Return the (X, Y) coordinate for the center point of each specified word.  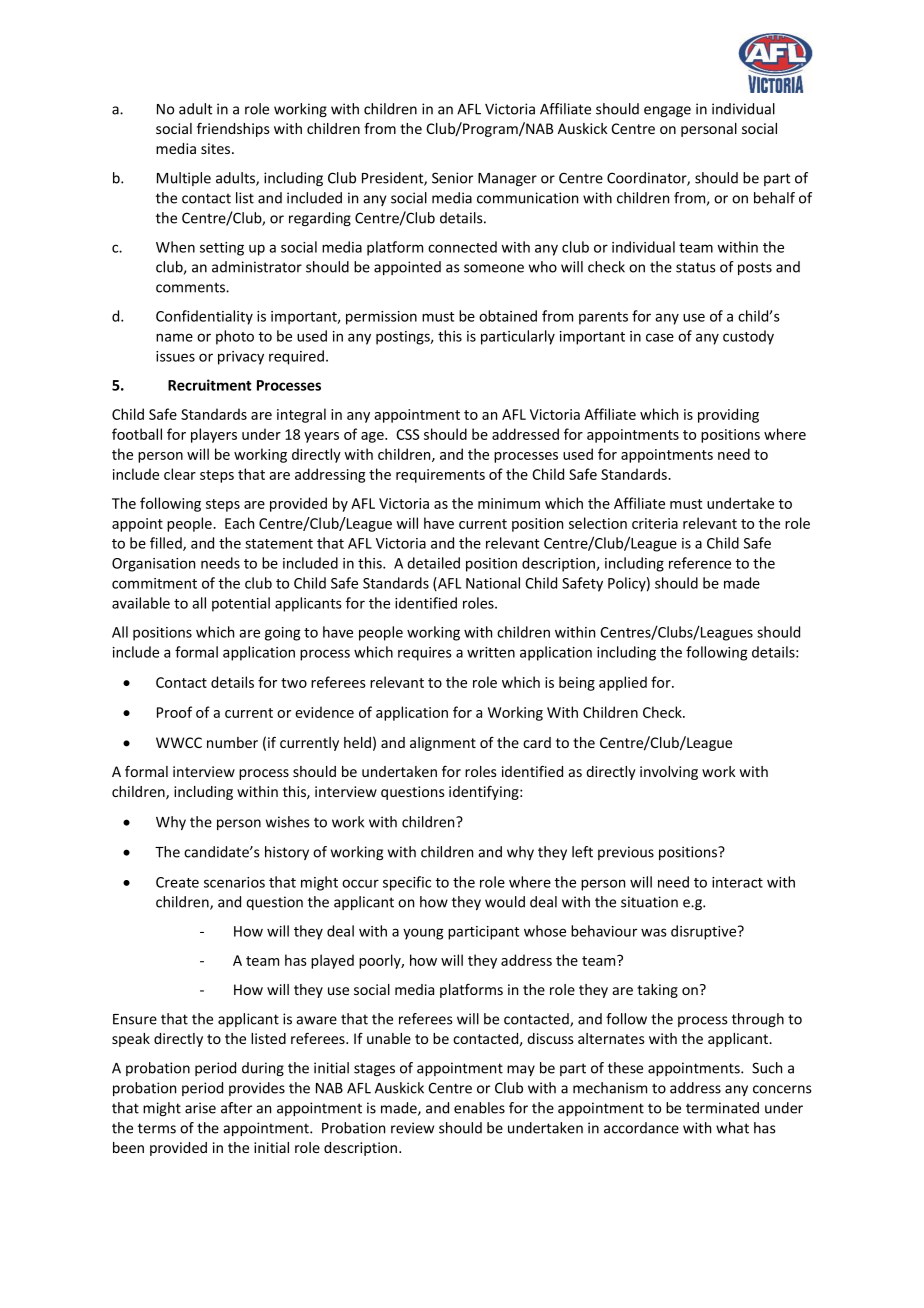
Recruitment (210, 385)
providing (728, 415)
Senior (452, 178)
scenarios (234, 882)
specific (407, 883)
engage (667, 111)
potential (241, 604)
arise (200, 1108)
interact (737, 882)
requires (425, 654)
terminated (722, 1108)
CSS (407, 434)
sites (217, 148)
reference (700, 563)
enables (479, 1108)
